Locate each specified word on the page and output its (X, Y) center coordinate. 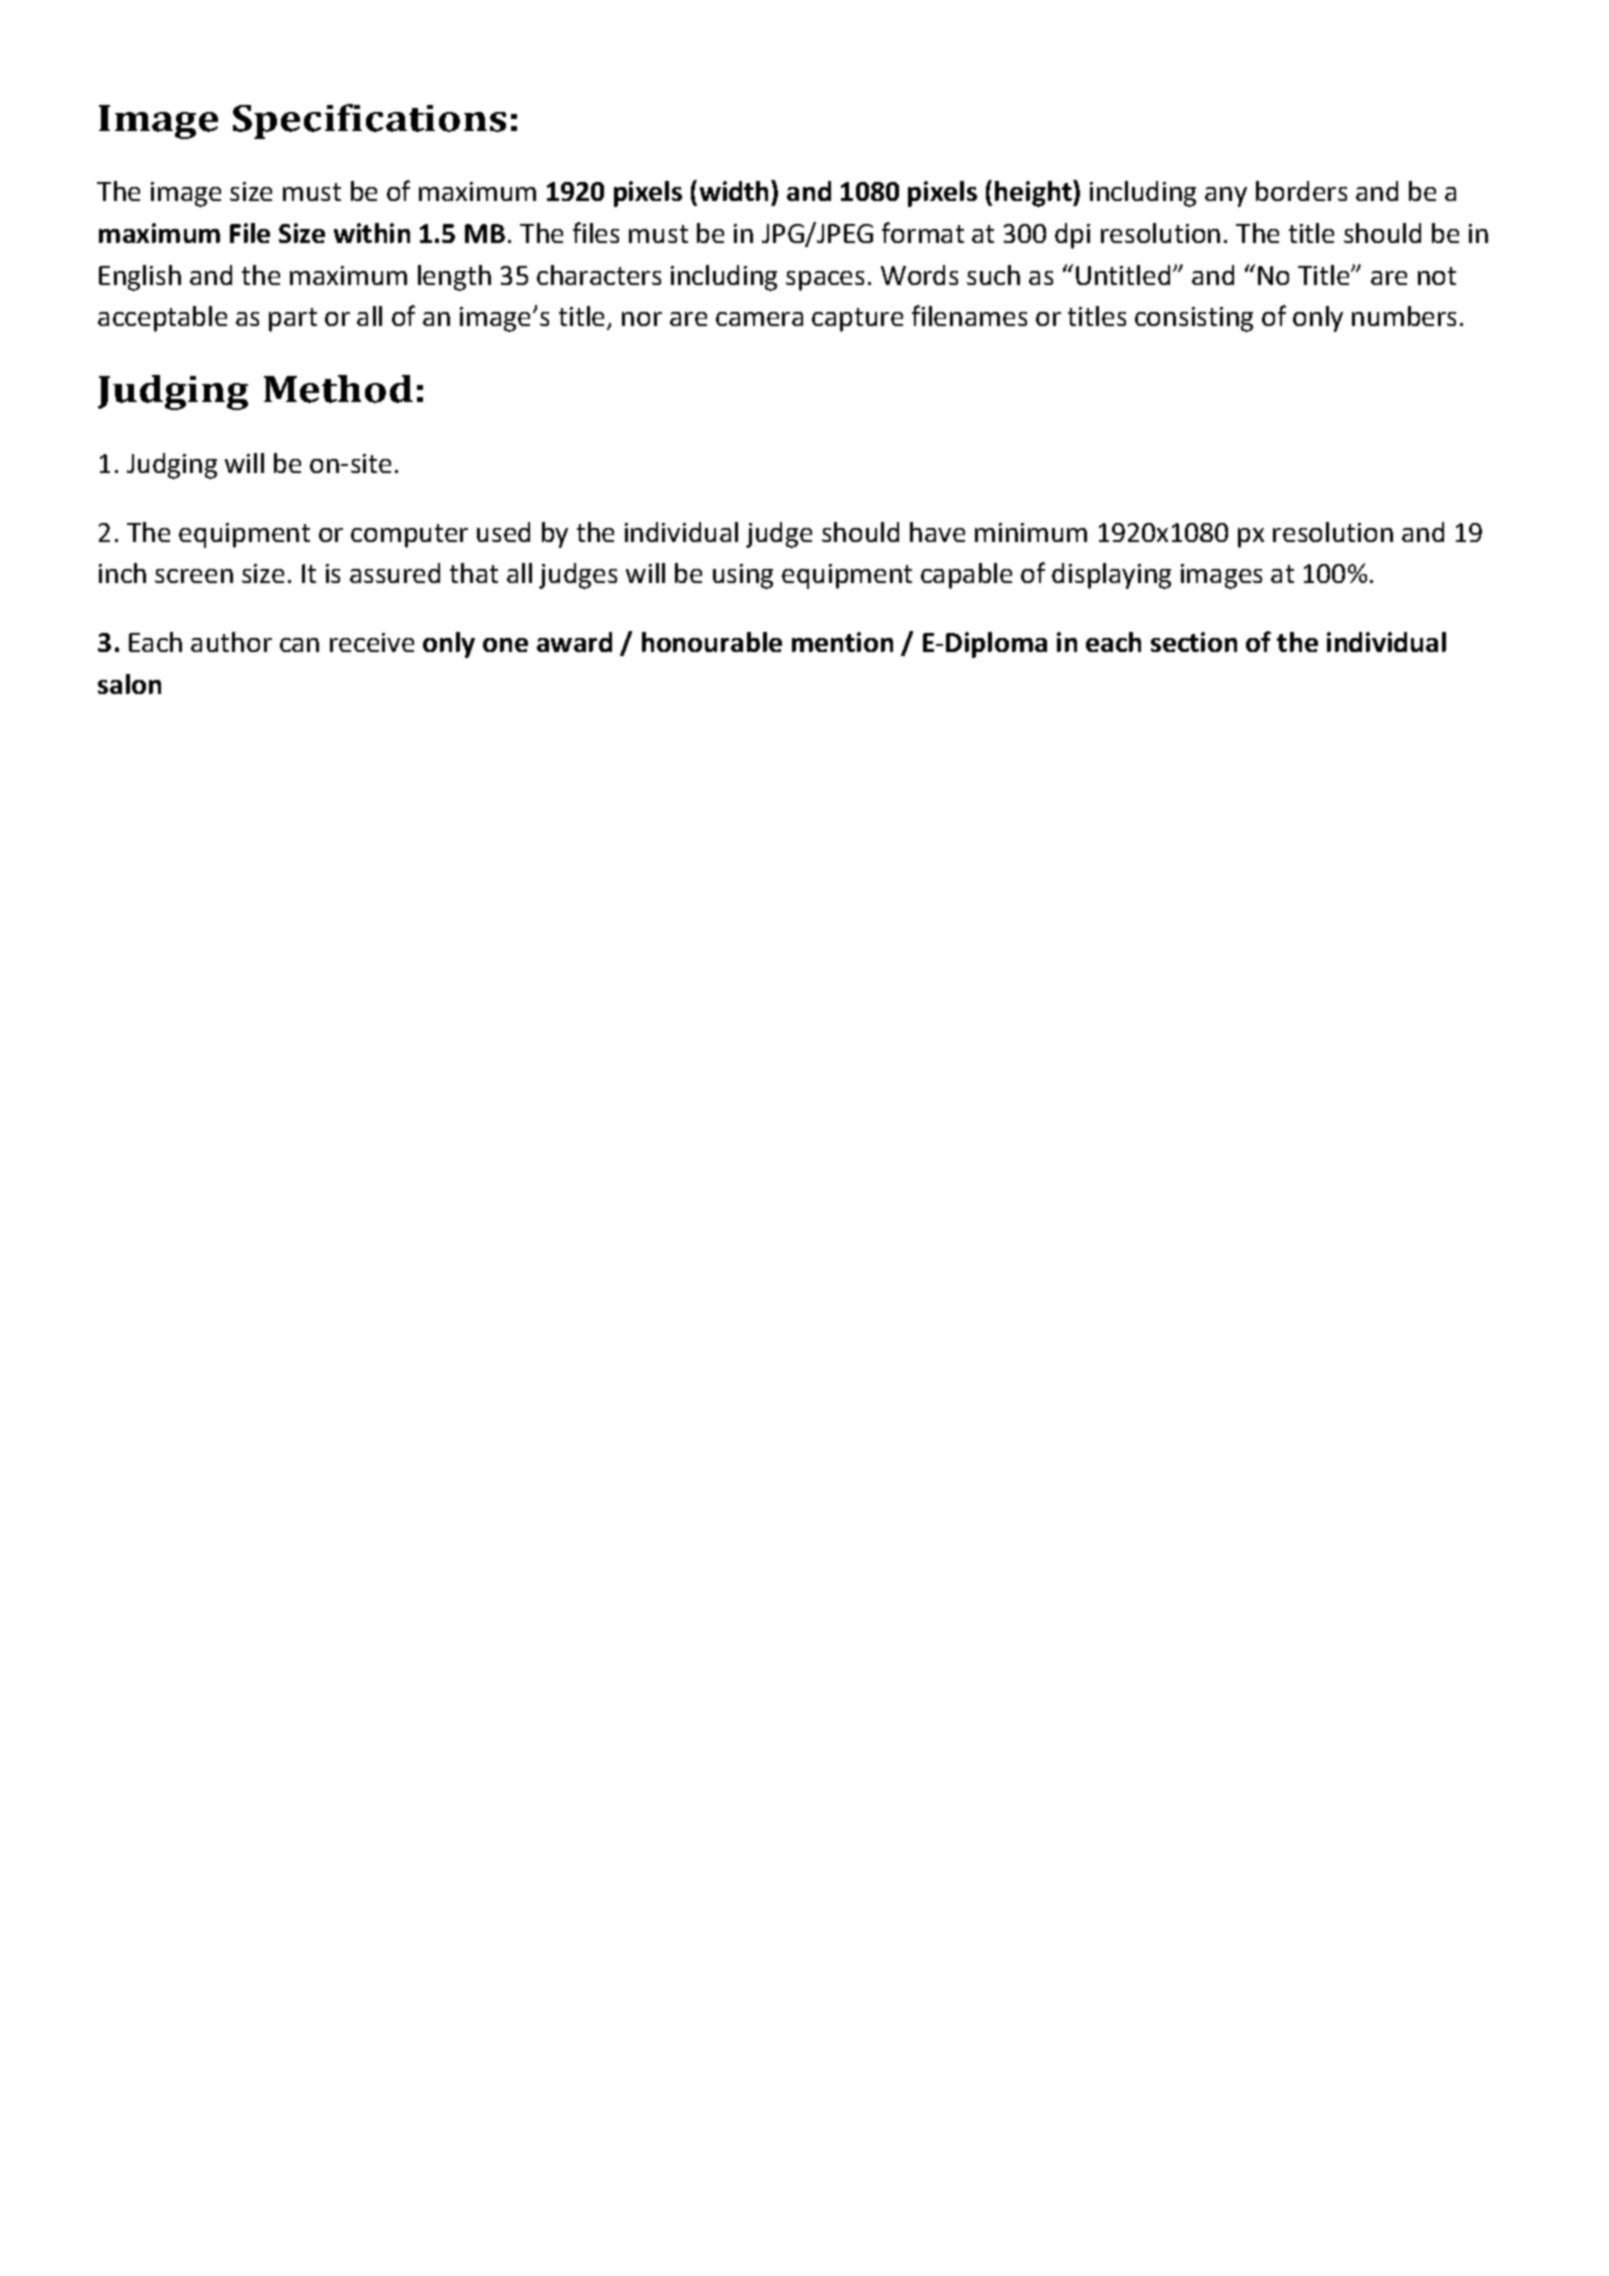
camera (759, 319)
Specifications (369, 121)
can (299, 645)
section (1194, 642)
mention (842, 642)
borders (1301, 191)
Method (338, 389)
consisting (1194, 319)
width (734, 191)
